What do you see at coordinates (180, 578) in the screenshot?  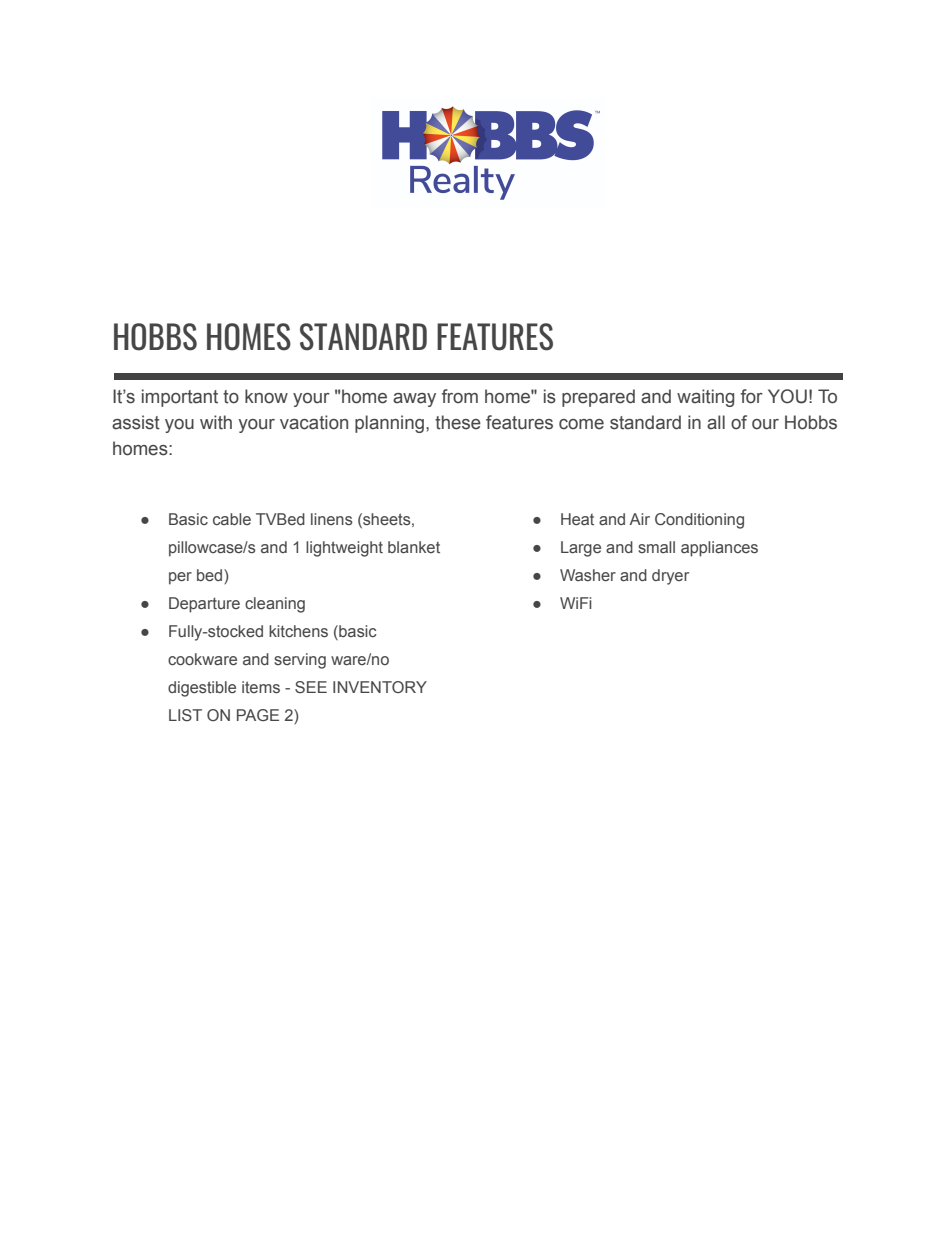 I see `per` at bounding box center [180, 578].
